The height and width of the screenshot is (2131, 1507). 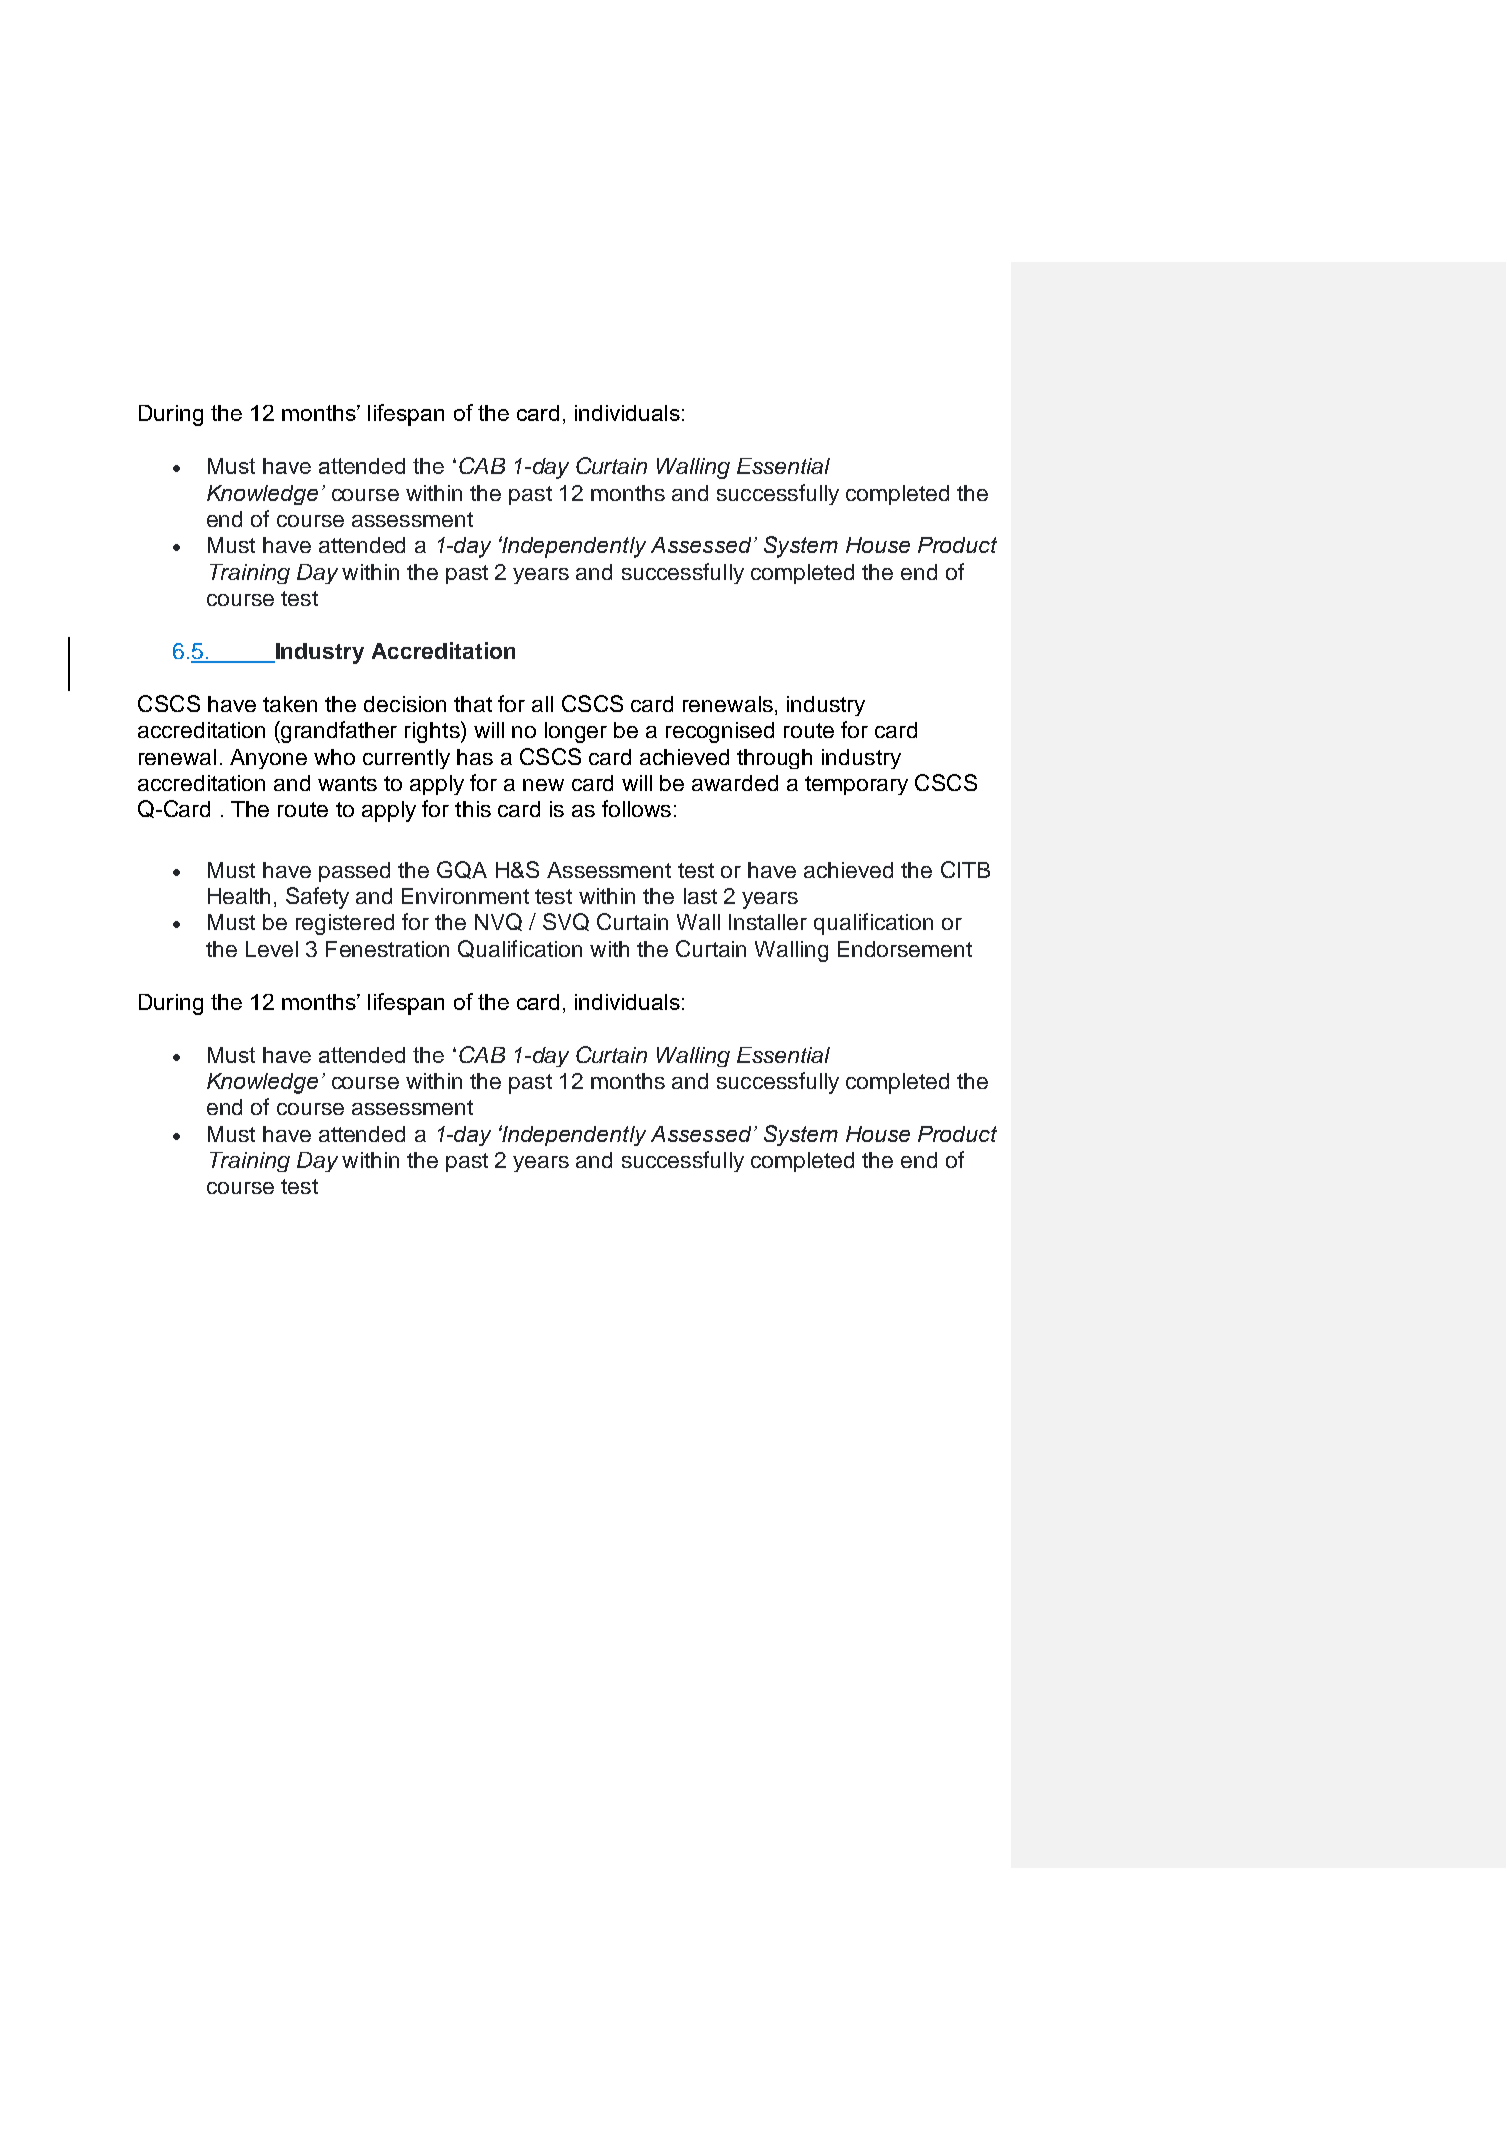 What do you see at coordinates (856, 785) in the screenshot?
I see `temporary` at bounding box center [856, 785].
